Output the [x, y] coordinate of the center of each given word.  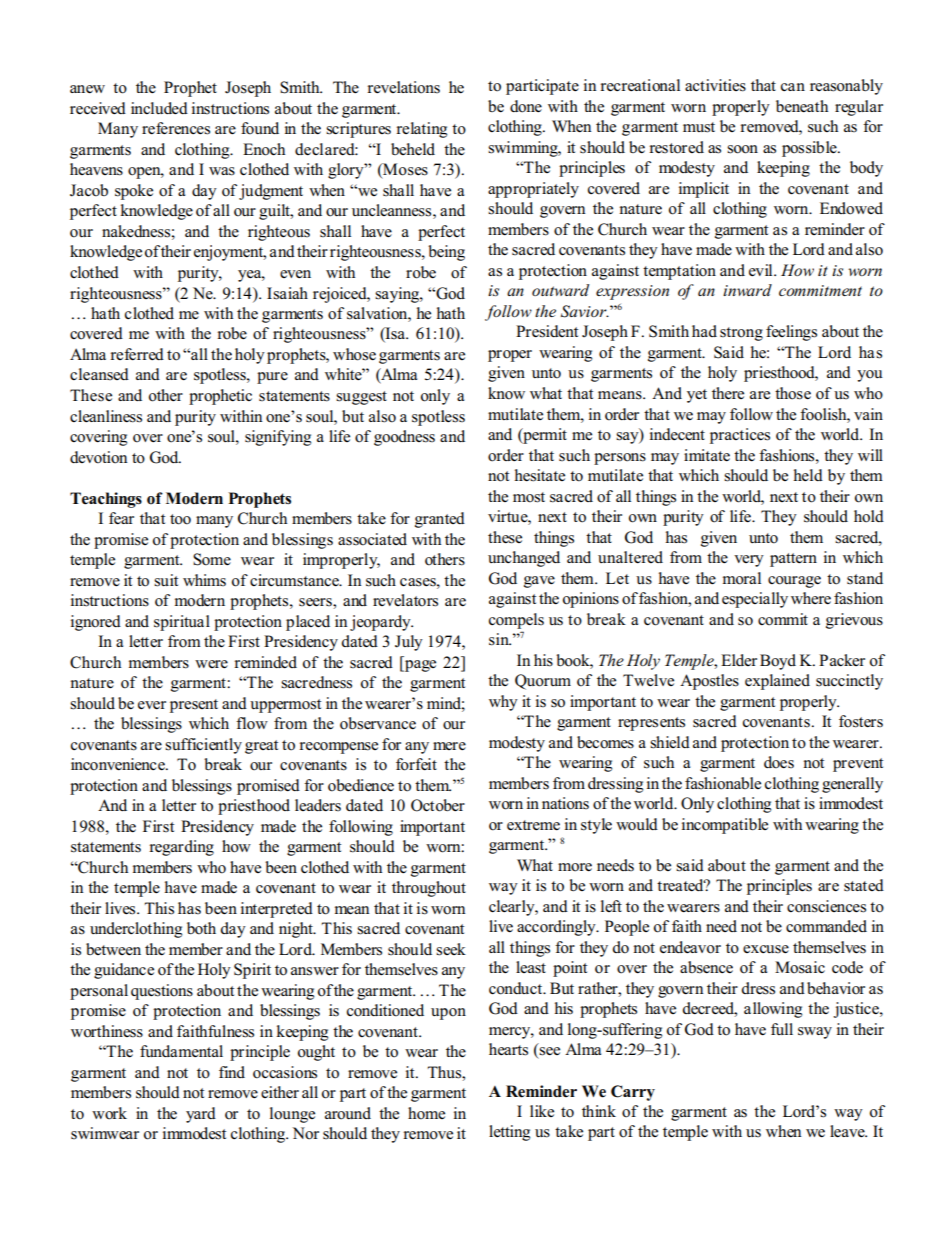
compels [516, 621]
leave [848, 1131]
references [176, 128]
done [526, 106]
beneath [802, 106]
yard [201, 1115]
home [426, 1113]
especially [755, 600]
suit [166, 580]
